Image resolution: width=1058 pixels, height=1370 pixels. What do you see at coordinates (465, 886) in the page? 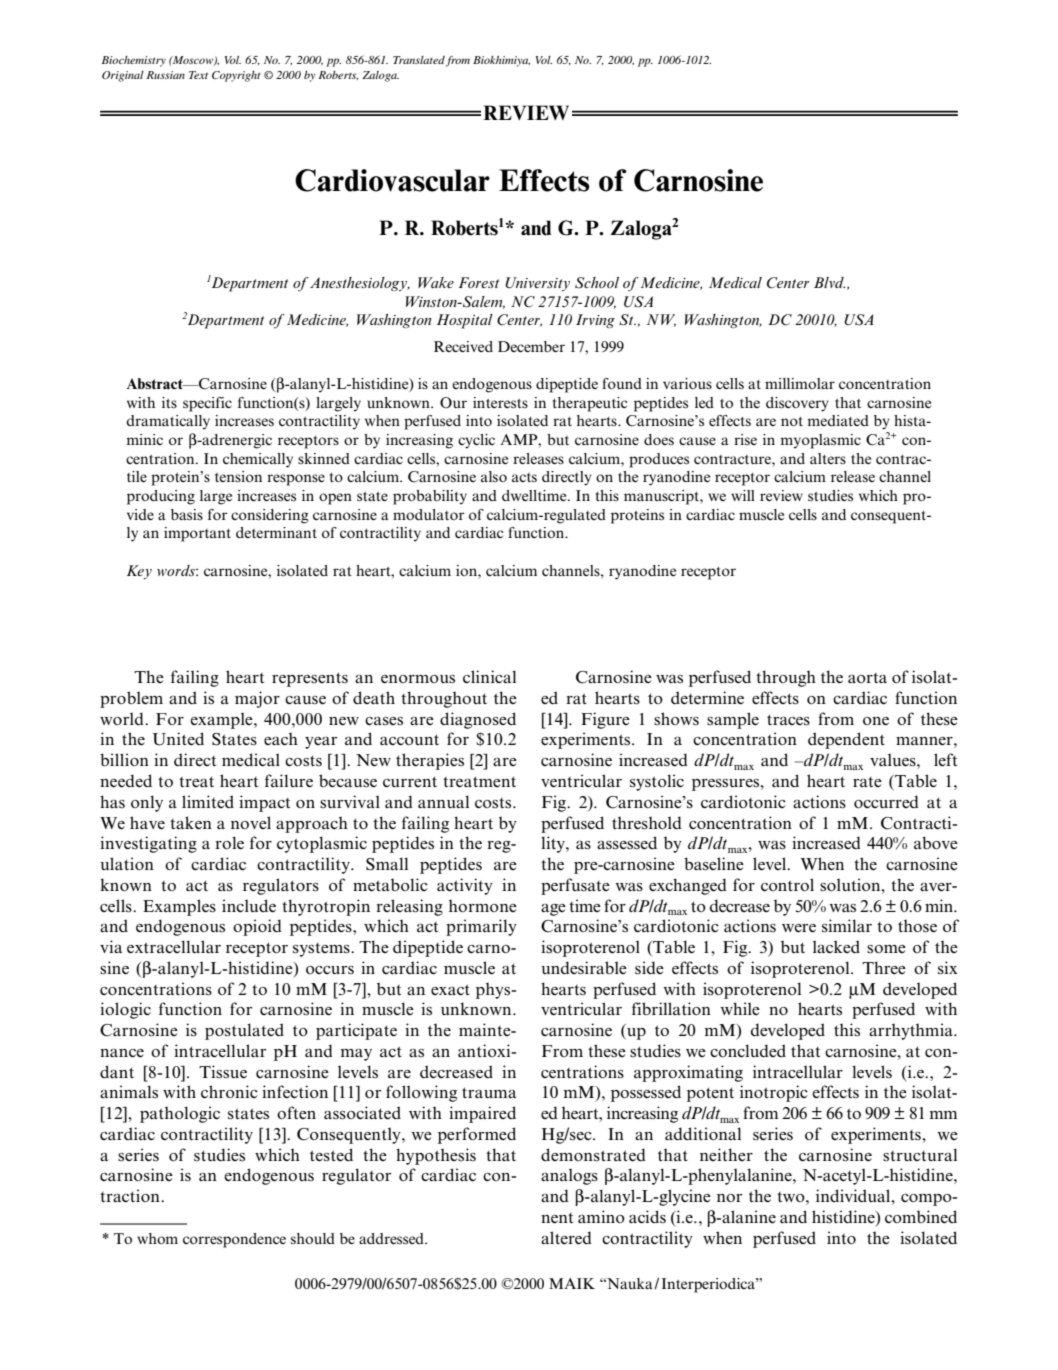
I see `activity` at bounding box center [465, 886].
